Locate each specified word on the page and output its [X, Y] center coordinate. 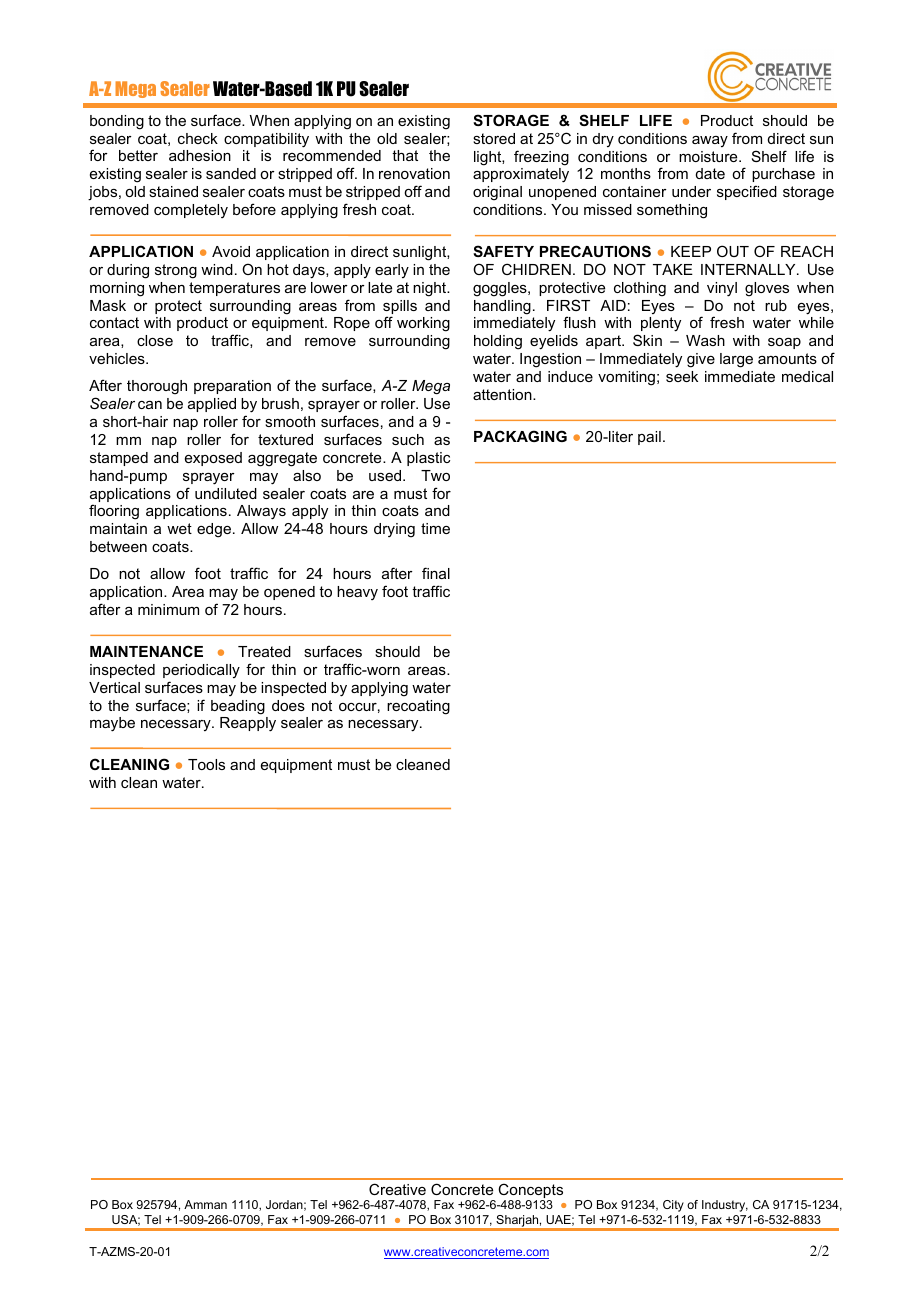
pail [649, 438]
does [288, 705]
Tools [206, 764]
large [736, 360]
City [673, 1206]
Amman [205, 1204]
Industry [725, 1206]
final [436, 573]
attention [503, 394]
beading [238, 707]
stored [494, 138]
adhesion [200, 155]
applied [212, 405]
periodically [201, 671]
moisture [709, 156]
